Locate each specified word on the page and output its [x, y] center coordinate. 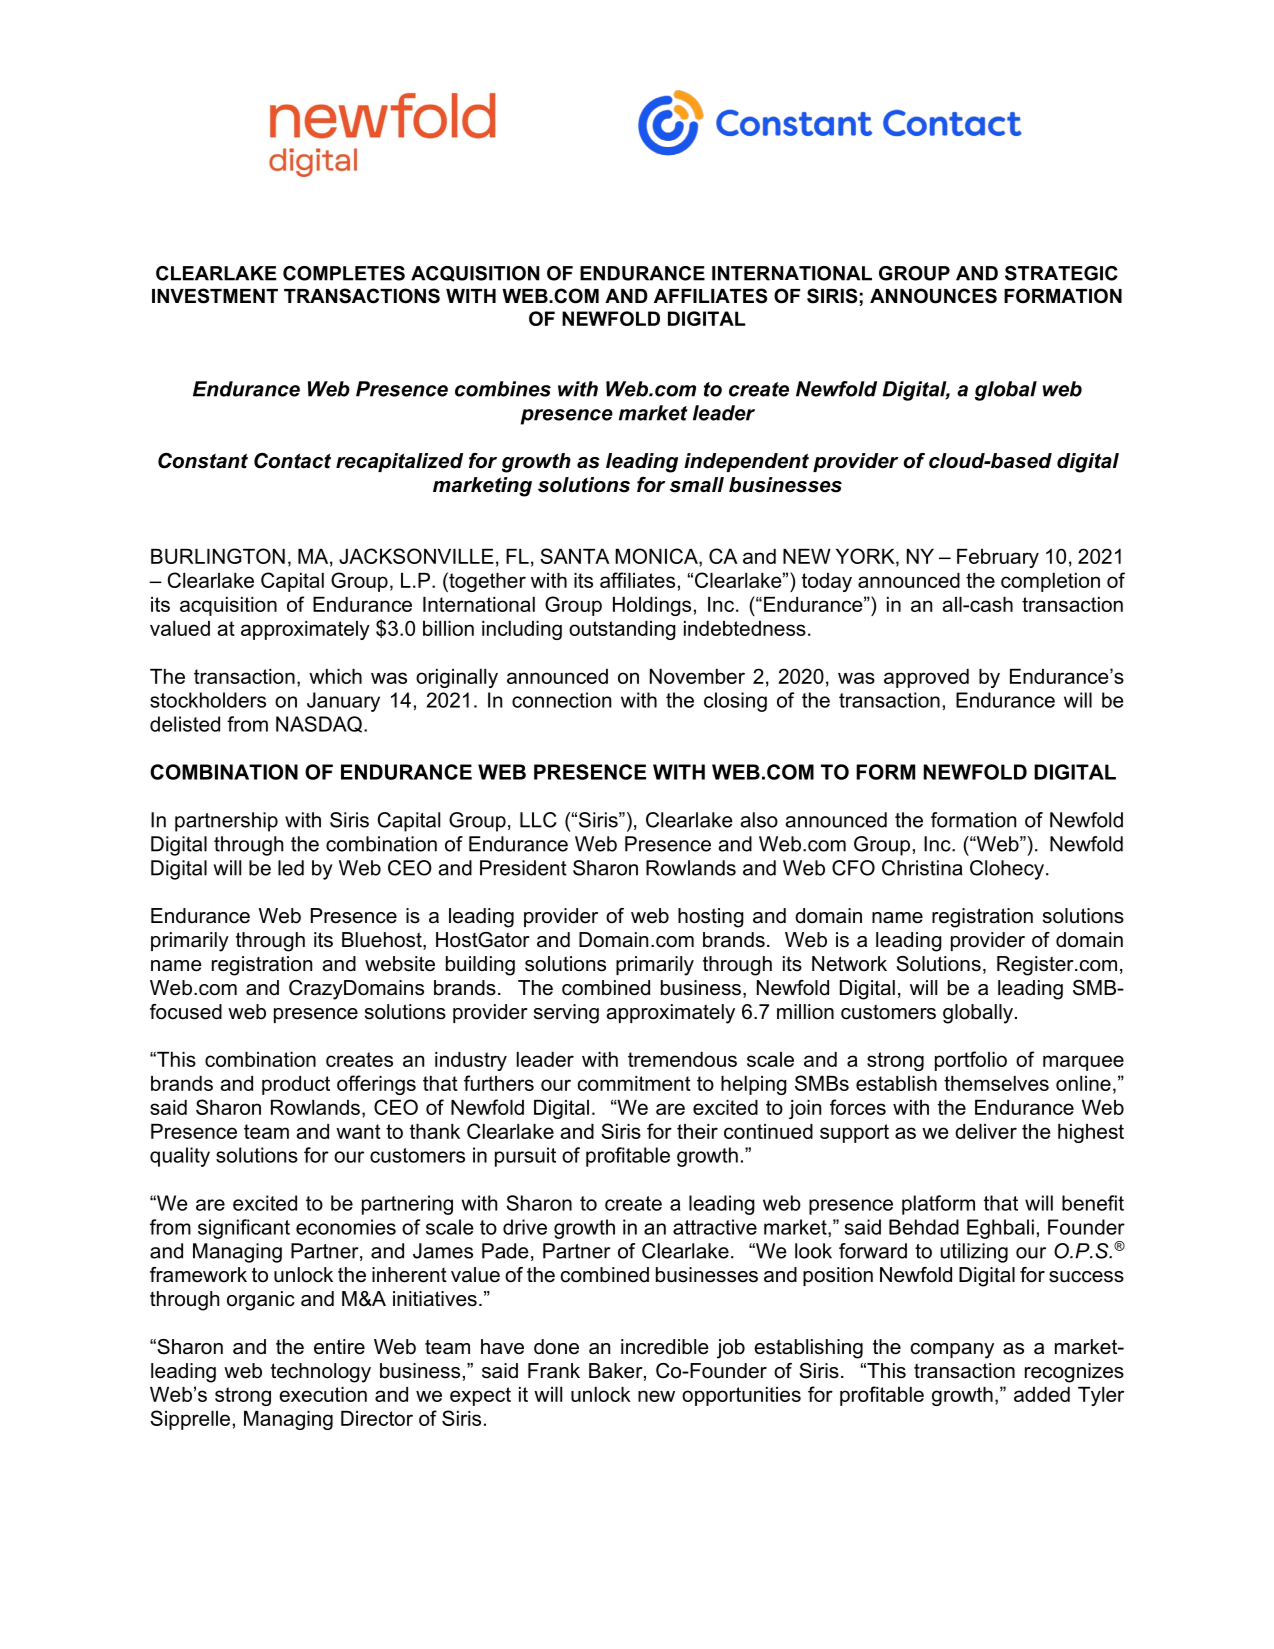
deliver [986, 1131]
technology [321, 1373]
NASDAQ [320, 724]
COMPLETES [344, 273]
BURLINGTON [218, 556]
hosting [711, 918]
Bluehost [383, 941]
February [998, 558]
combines [503, 389]
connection [561, 700]
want [358, 1131]
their [697, 1131]
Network [849, 964]
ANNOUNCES [933, 296]
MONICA [657, 556]
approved [926, 678]
